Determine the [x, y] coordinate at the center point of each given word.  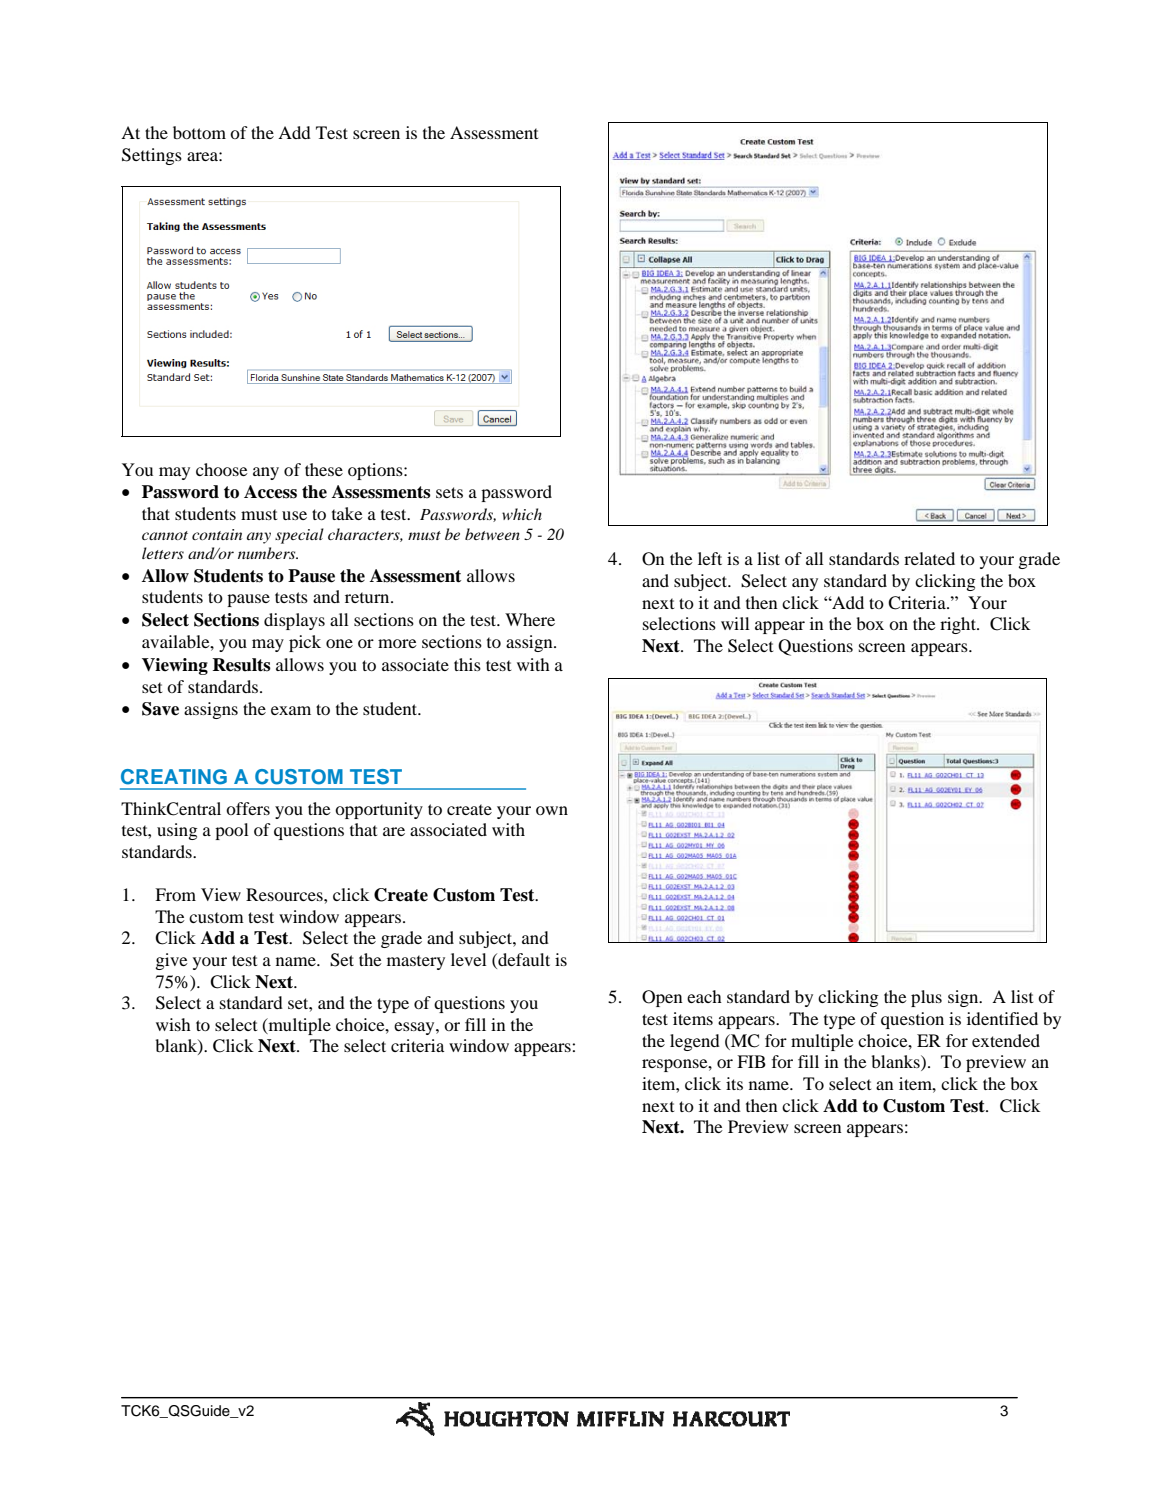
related [929, 558]
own [552, 810]
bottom [199, 132]
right [959, 625]
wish [173, 1024]
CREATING [174, 777]
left [710, 558]
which [522, 514]
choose [222, 469]
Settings [152, 156]
